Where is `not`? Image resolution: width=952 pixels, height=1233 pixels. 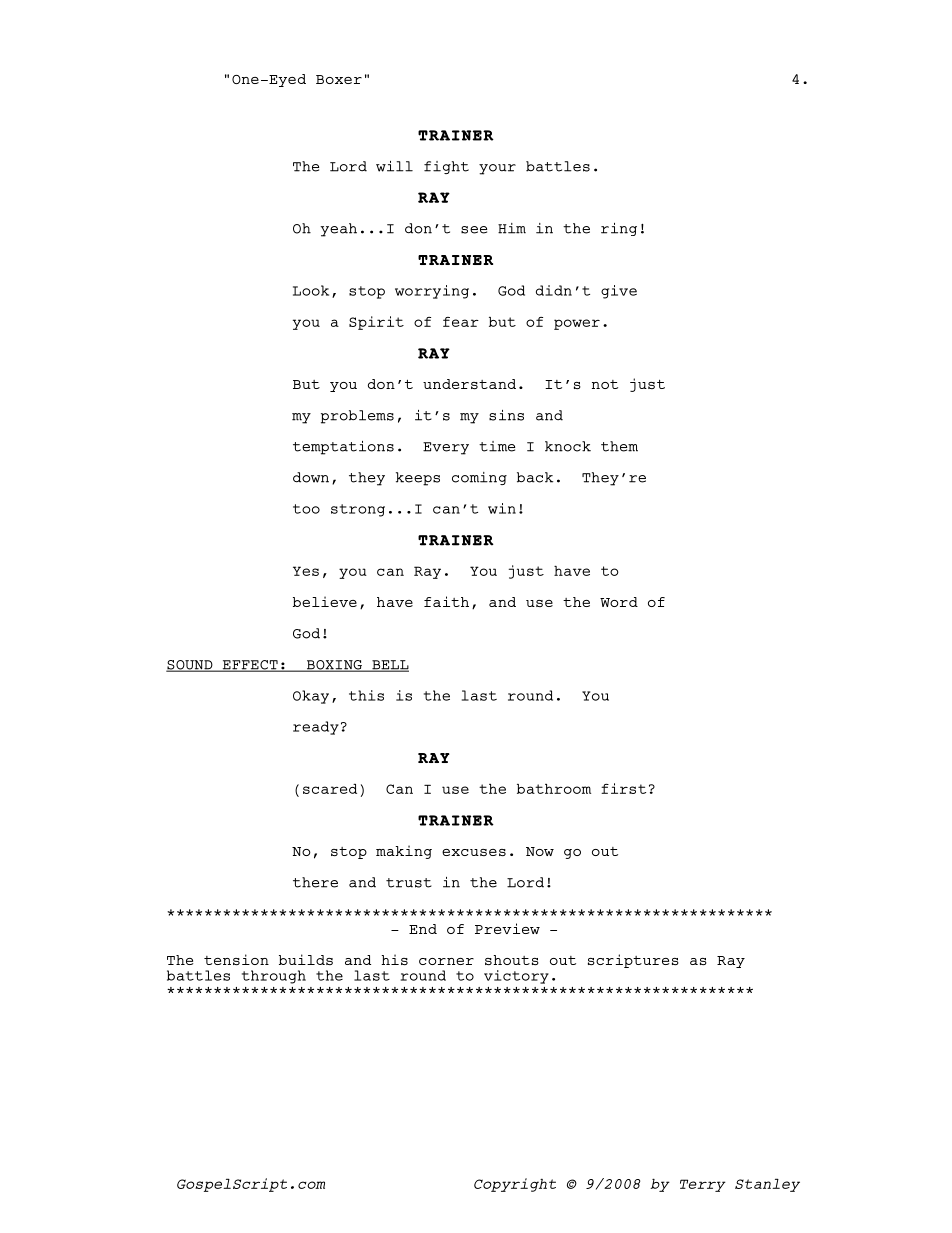
not is located at coordinates (605, 384).
